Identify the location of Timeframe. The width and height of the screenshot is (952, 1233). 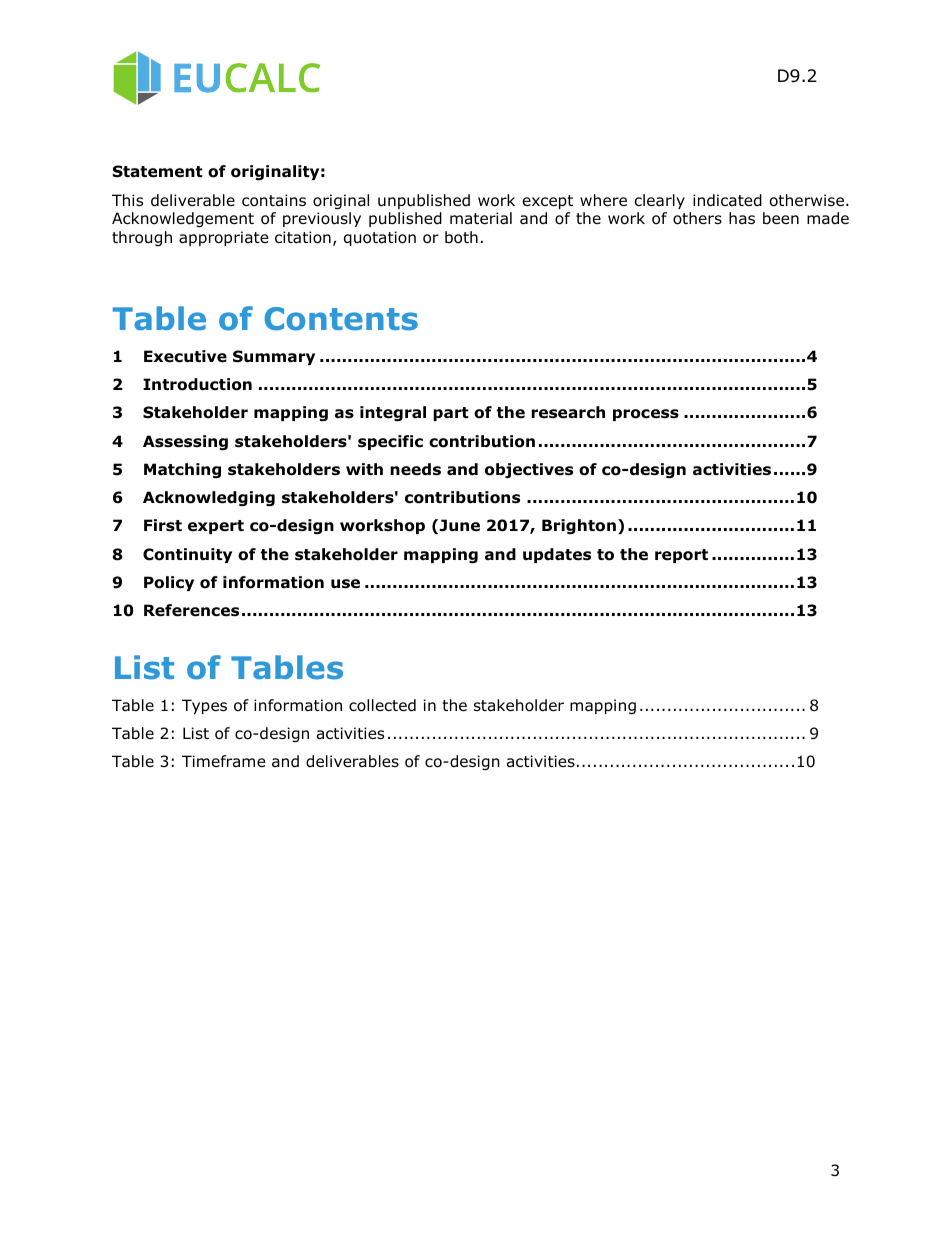
(224, 761).
